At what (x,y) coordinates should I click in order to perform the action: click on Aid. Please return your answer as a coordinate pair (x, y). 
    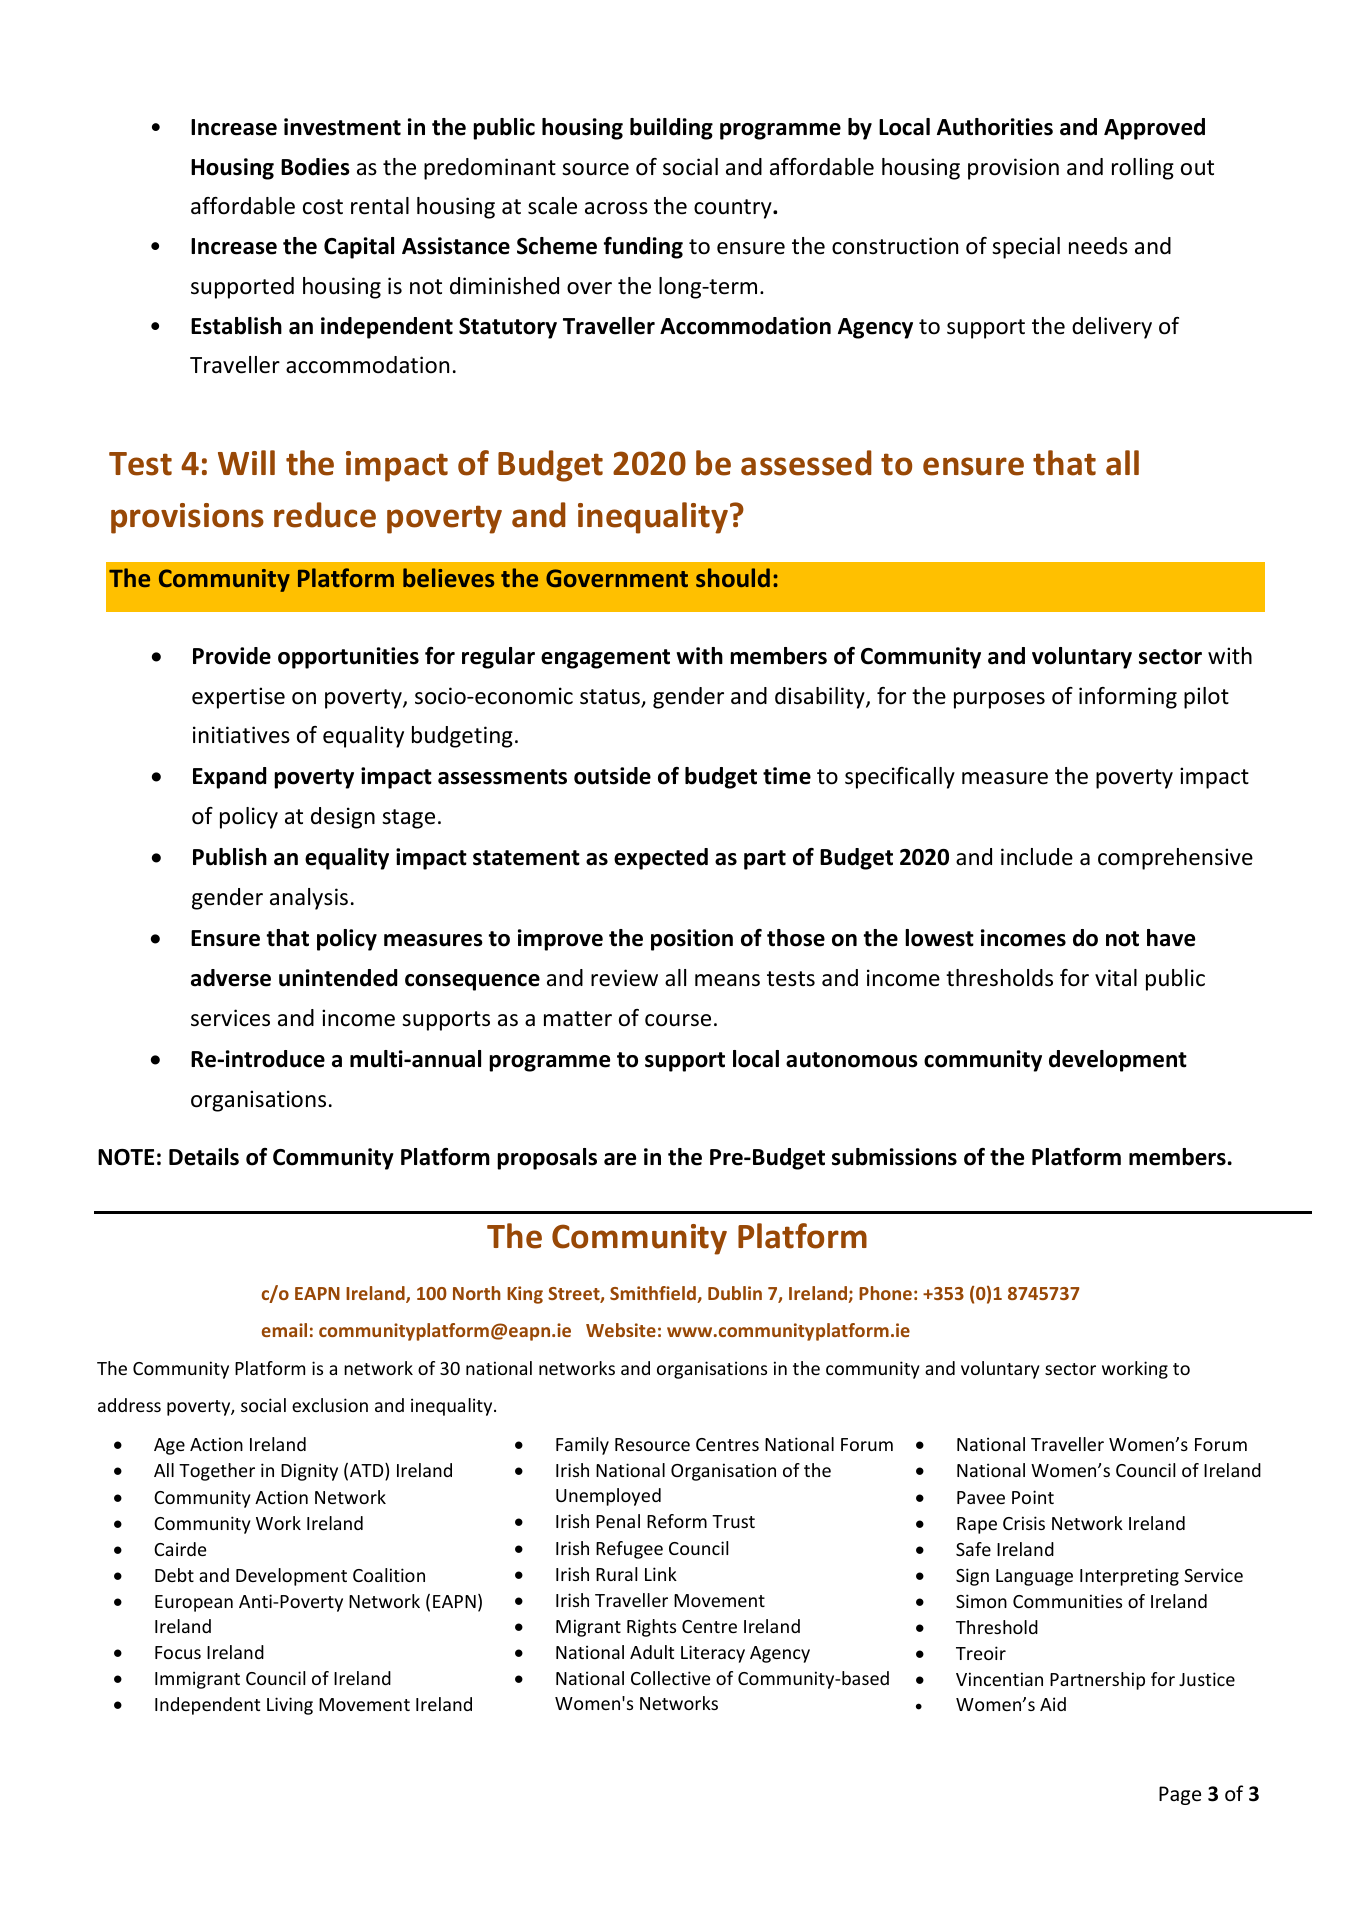
    Looking at the image, I should click on (1053, 1704).
